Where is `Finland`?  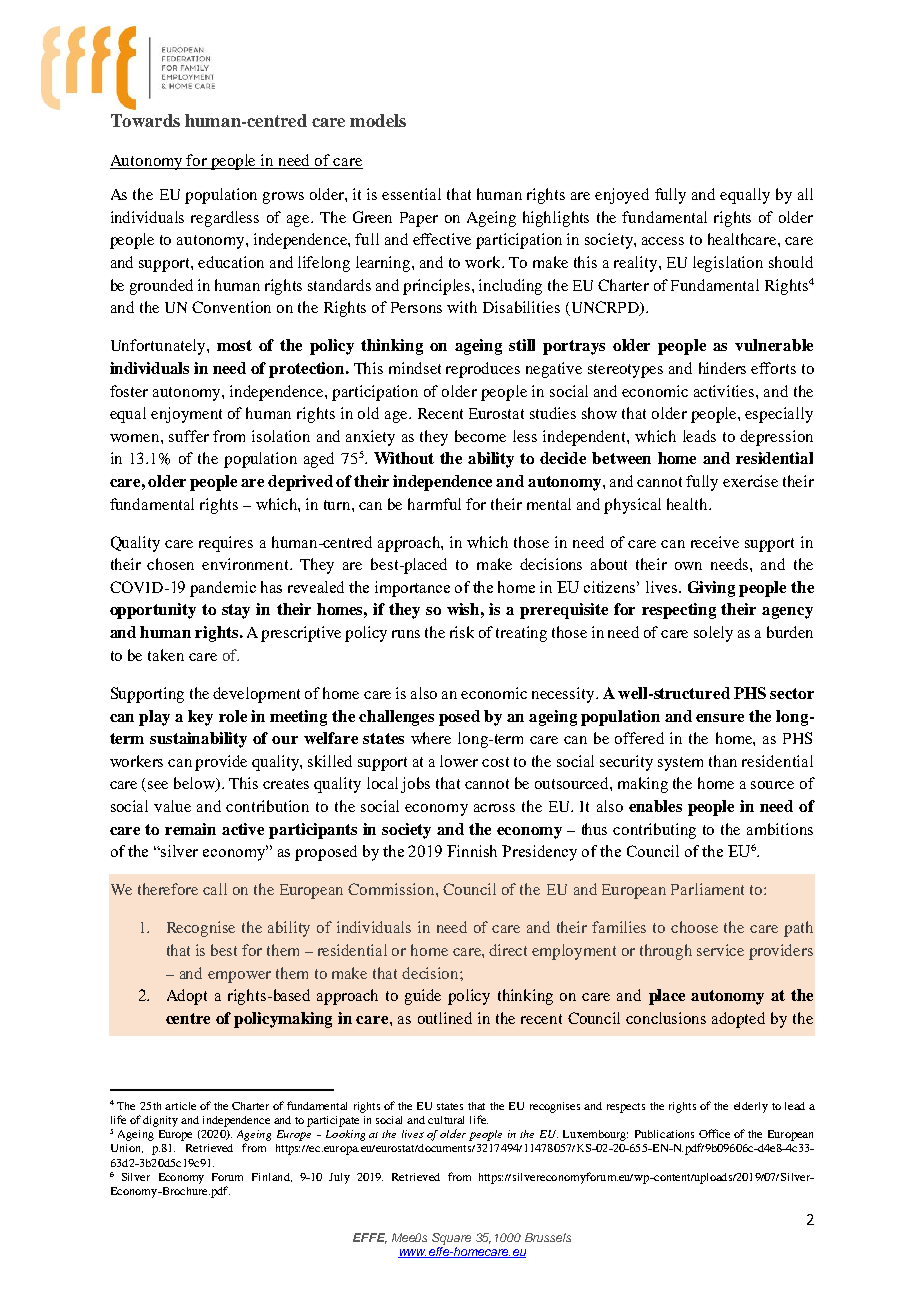
Finland is located at coordinates (272, 1177).
